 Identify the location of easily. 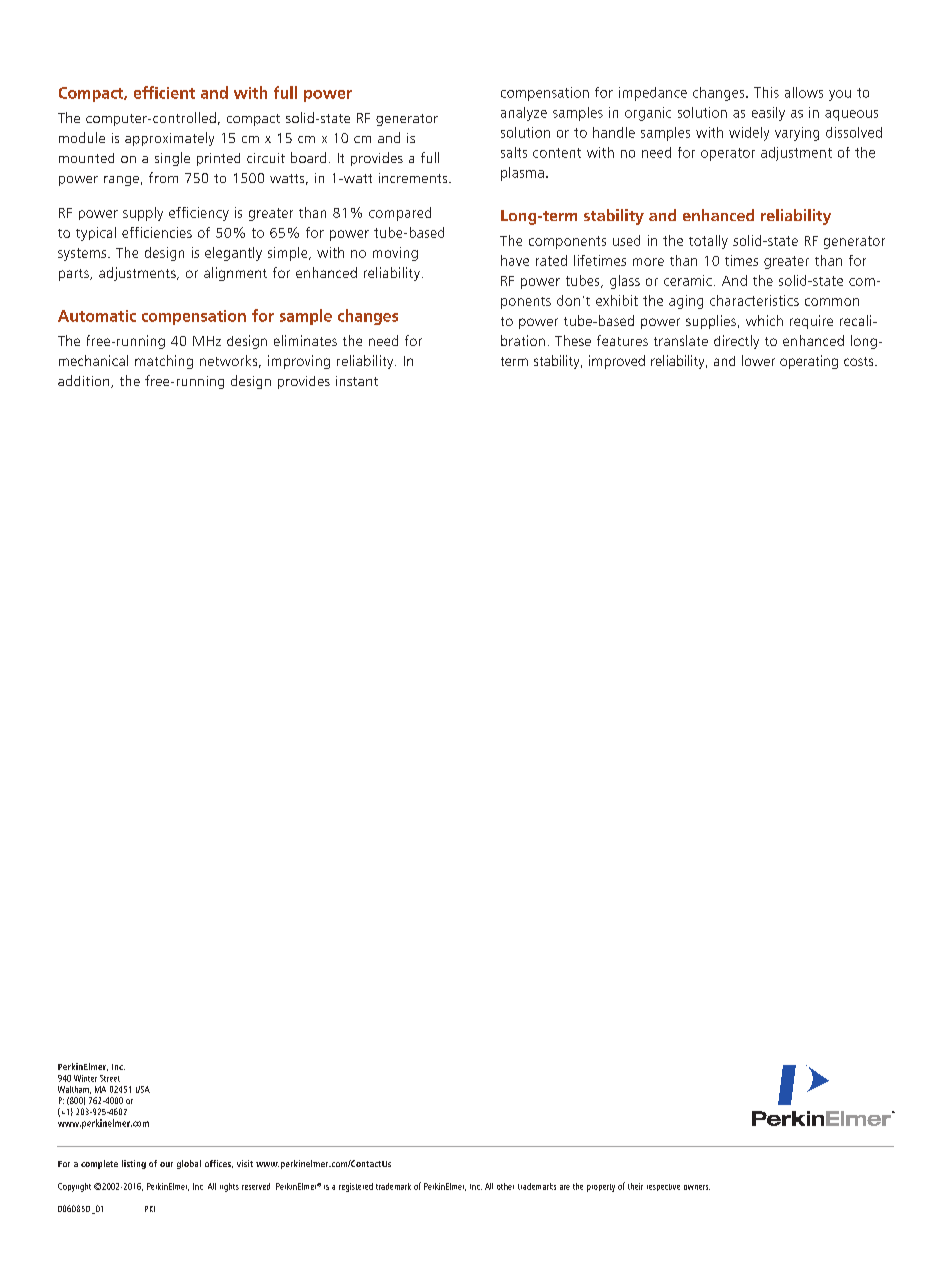
(768, 114).
